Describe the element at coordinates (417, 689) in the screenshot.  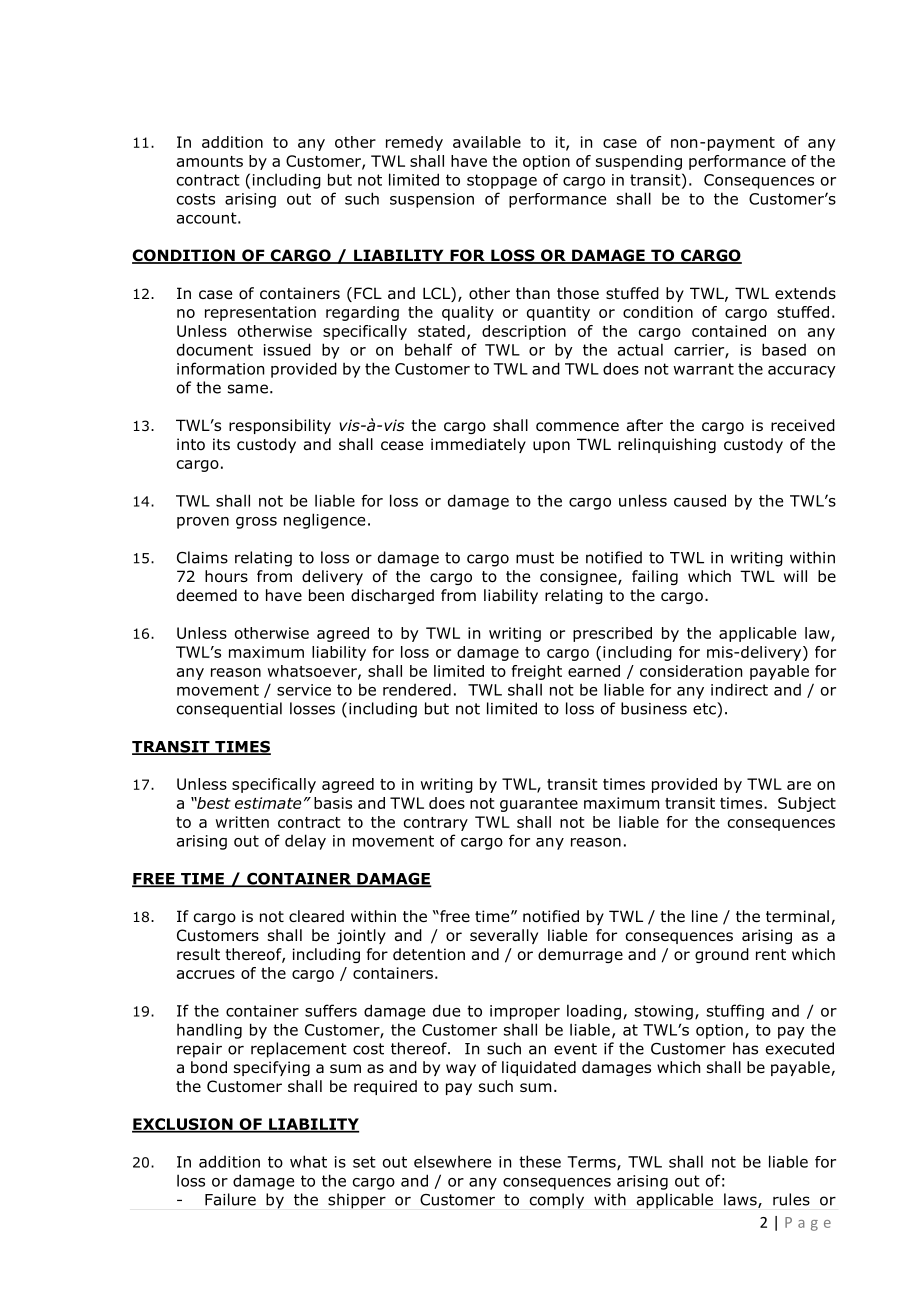
I see `rendered` at that location.
